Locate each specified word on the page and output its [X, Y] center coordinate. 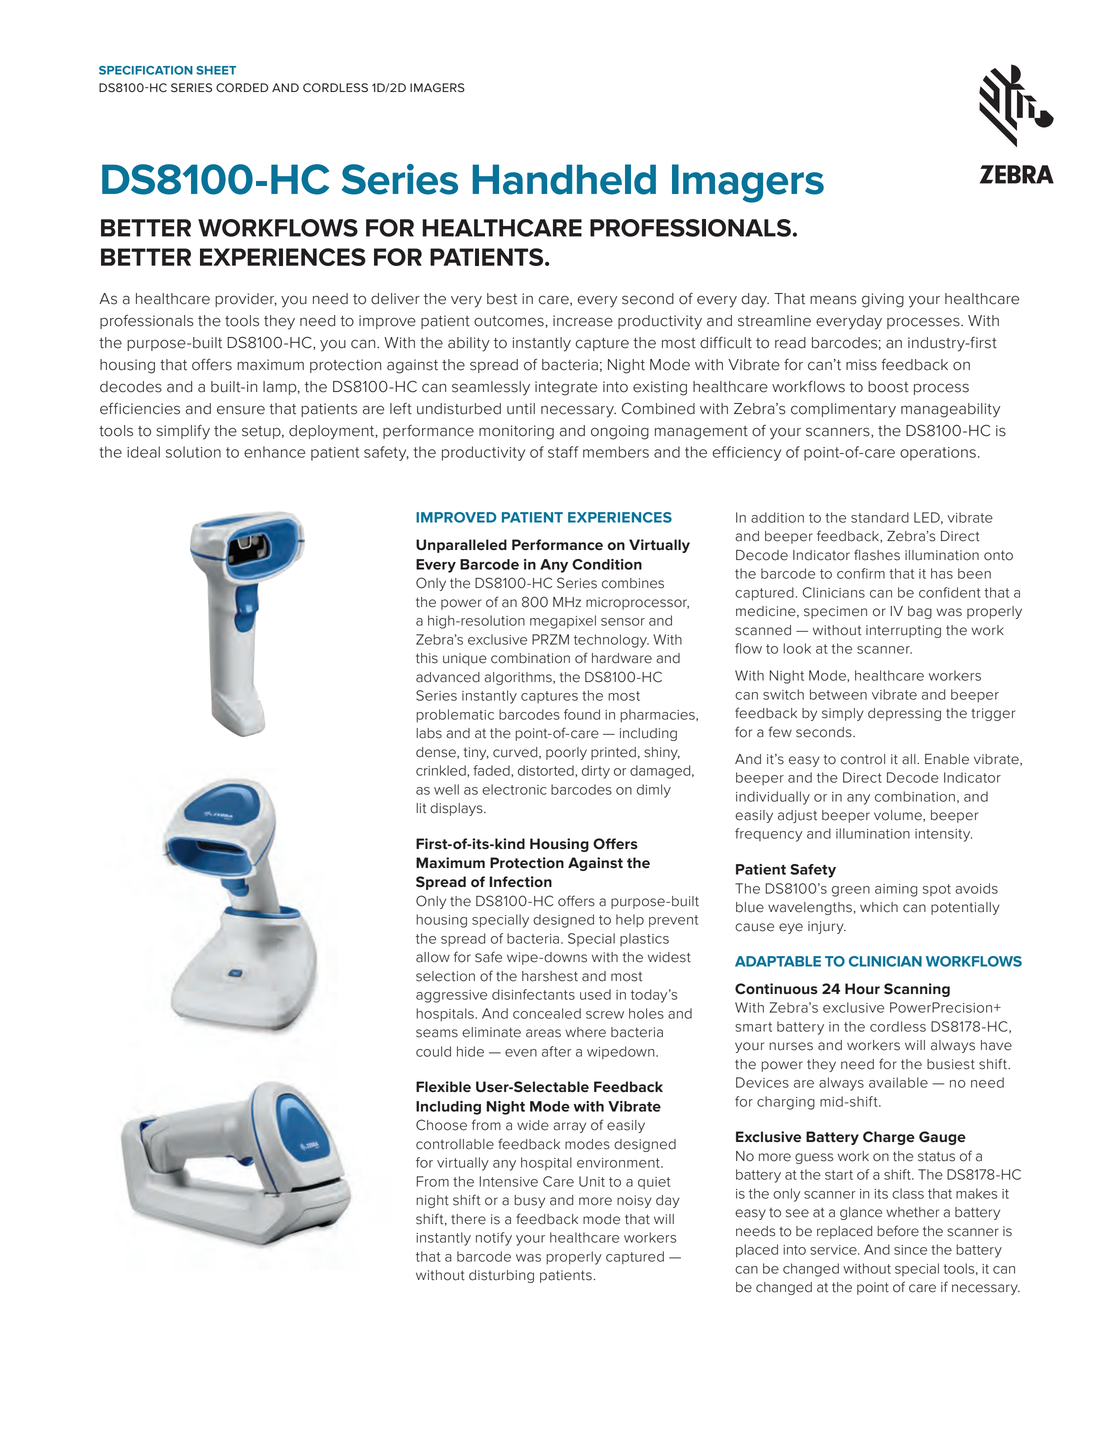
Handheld [564, 179]
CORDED [242, 88]
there [468, 1219]
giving [883, 300]
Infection [521, 881]
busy [529, 1201]
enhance [274, 452]
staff [563, 452]
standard [880, 517]
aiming [896, 890]
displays [457, 809]
